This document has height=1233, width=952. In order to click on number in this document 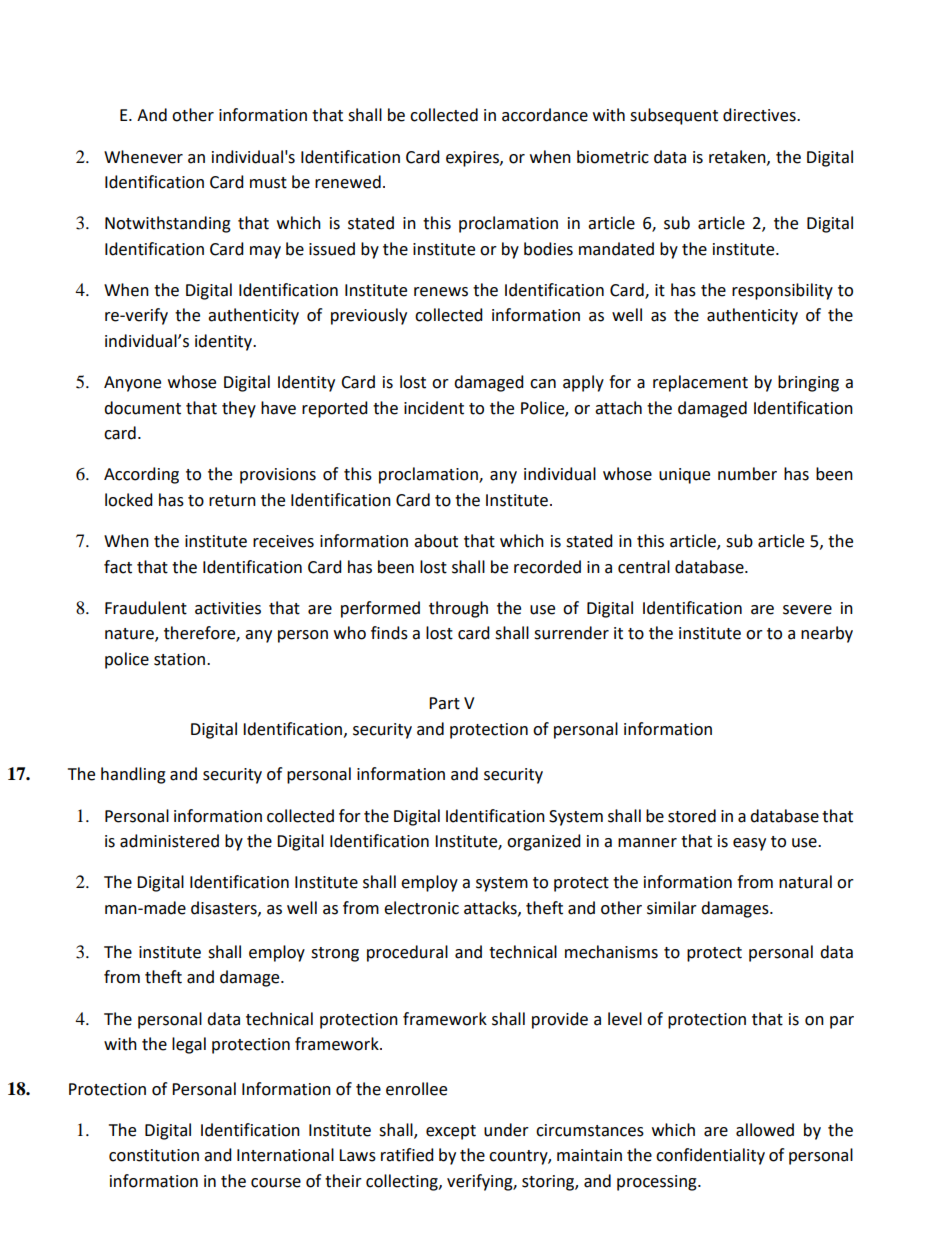, I will do `click(747, 474)`.
